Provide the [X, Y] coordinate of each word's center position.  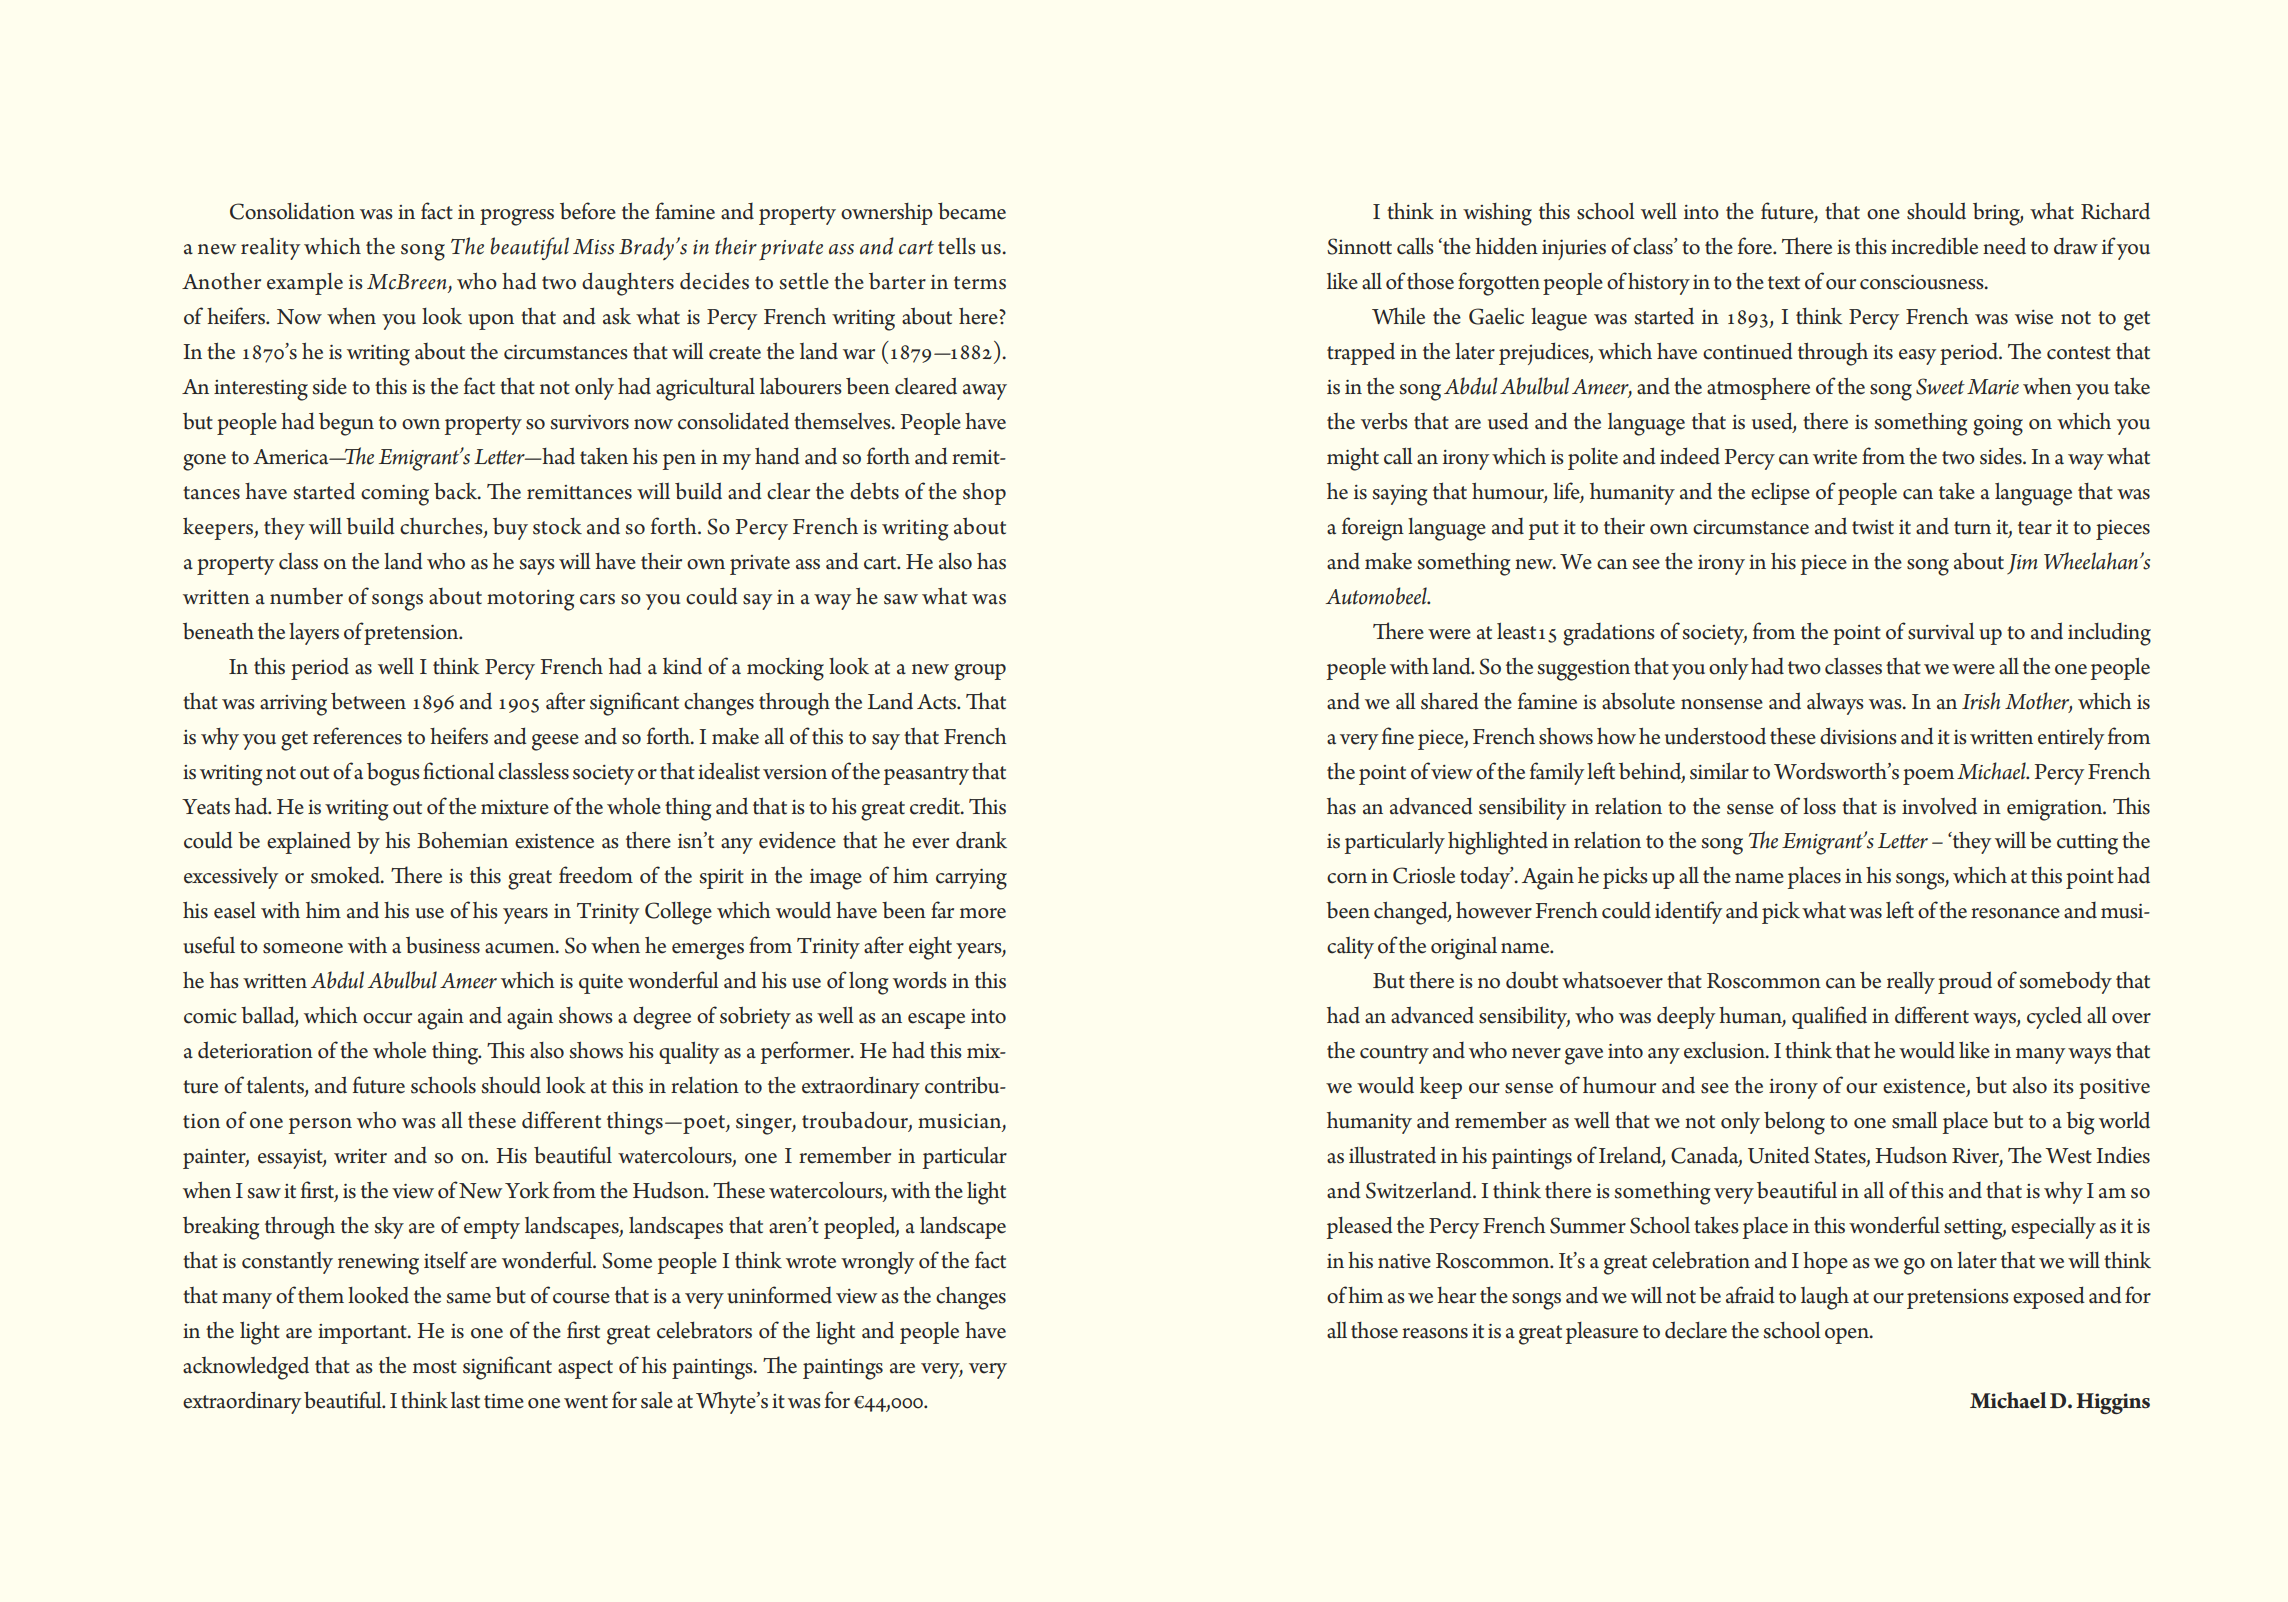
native [1404, 1261]
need [2004, 246]
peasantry [926, 775]
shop [984, 494]
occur [387, 1018]
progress [517, 217]
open [1848, 1336]
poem [1928, 777]
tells [957, 246]
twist [1873, 527]
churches [442, 526]
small [1915, 1120]
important [363, 1334]
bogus [393, 774]
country [1394, 1054]
